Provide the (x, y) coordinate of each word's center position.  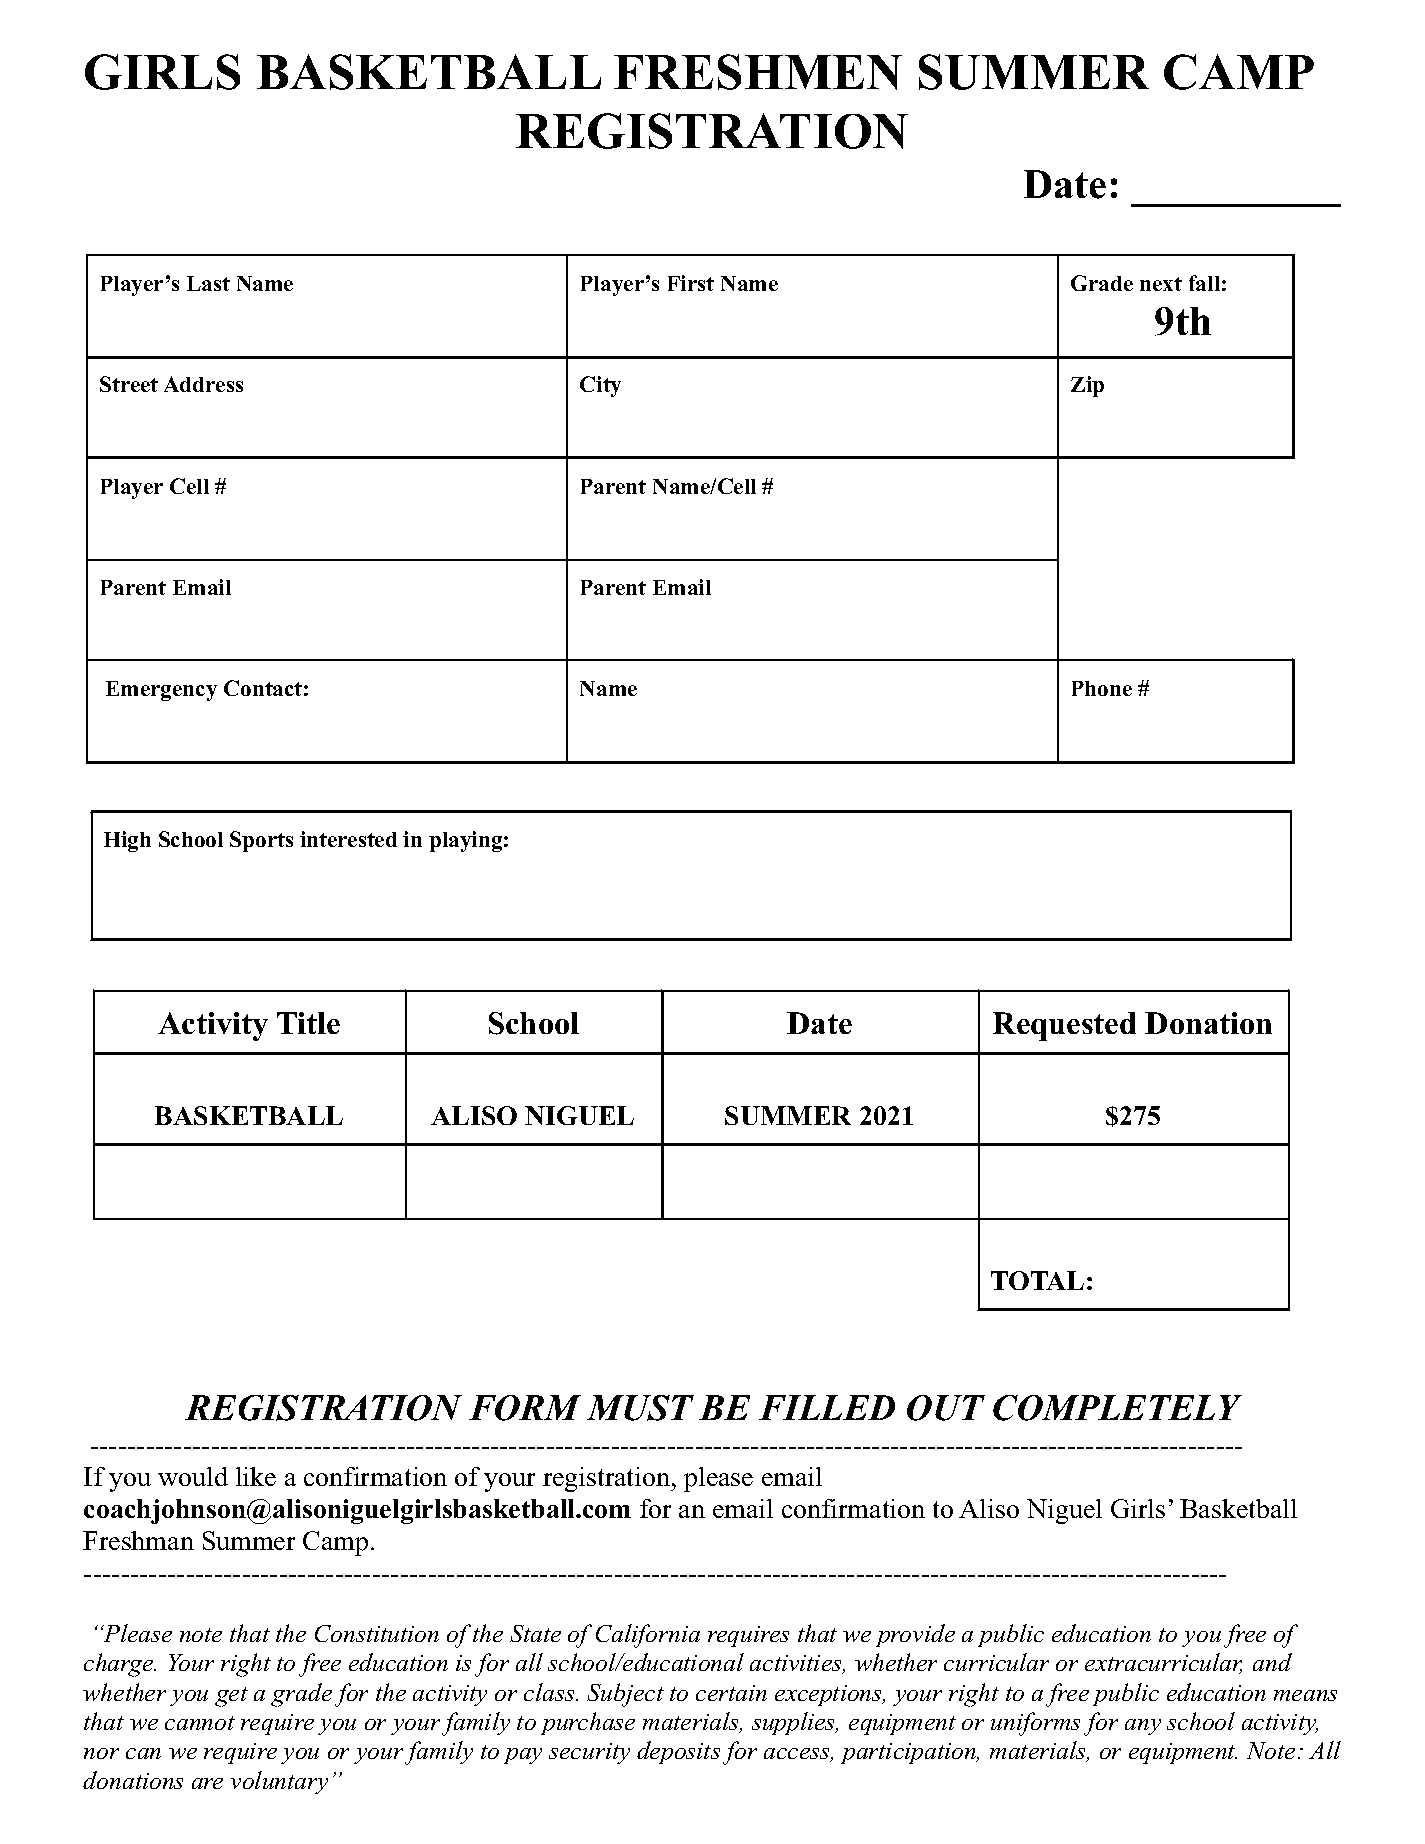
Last (208, 283)
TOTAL (1037, 1280)
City (600, 386)
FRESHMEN (758, 72)
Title (308, 1023)
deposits (678, 1752)
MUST (640, 1408)
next (1161, 284)
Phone (1102, 688)
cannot (200, 1723)
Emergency (161, 691)
